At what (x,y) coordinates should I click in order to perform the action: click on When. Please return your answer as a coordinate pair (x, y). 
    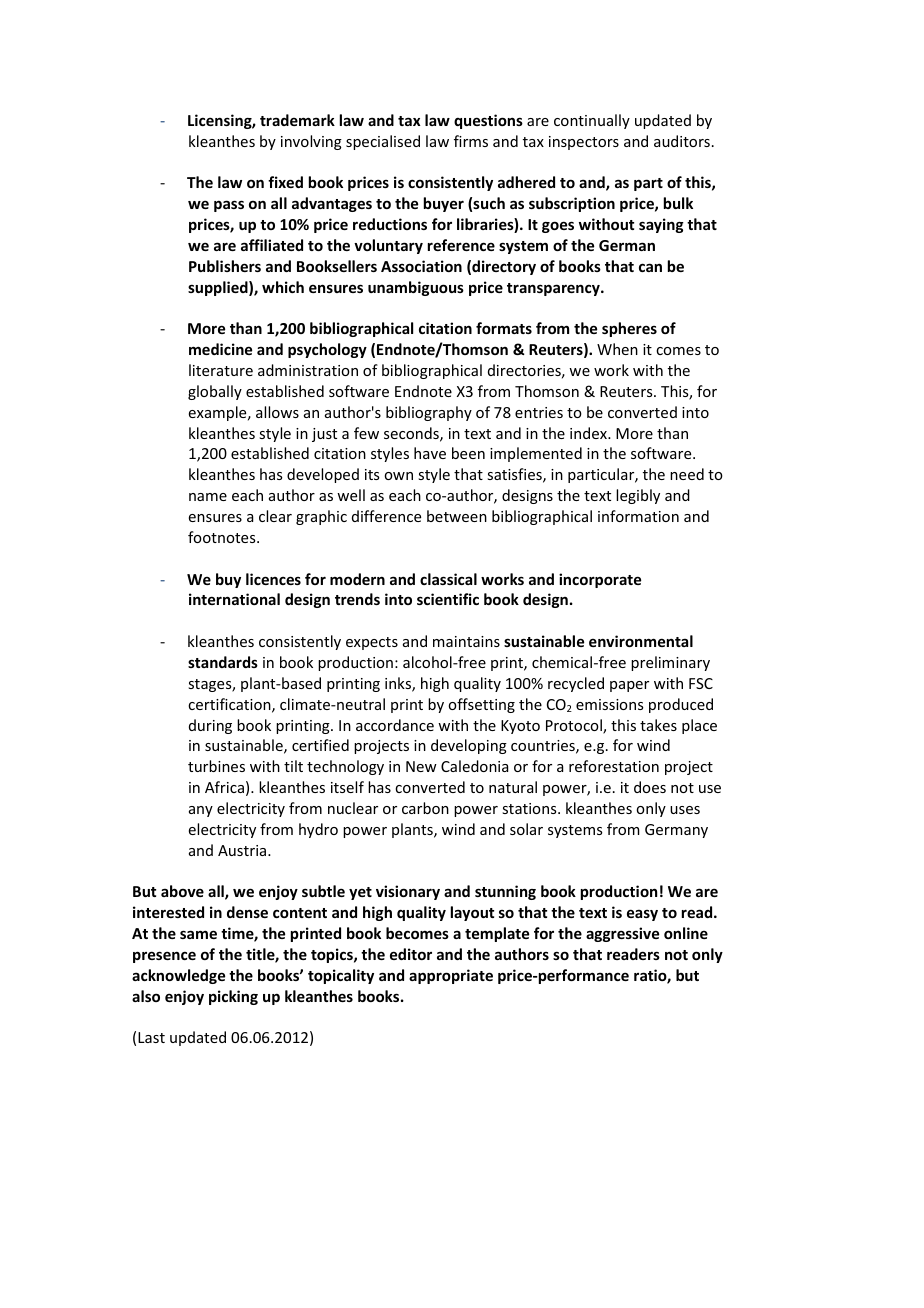
    Looking at the image, I should click on (617, 349).
